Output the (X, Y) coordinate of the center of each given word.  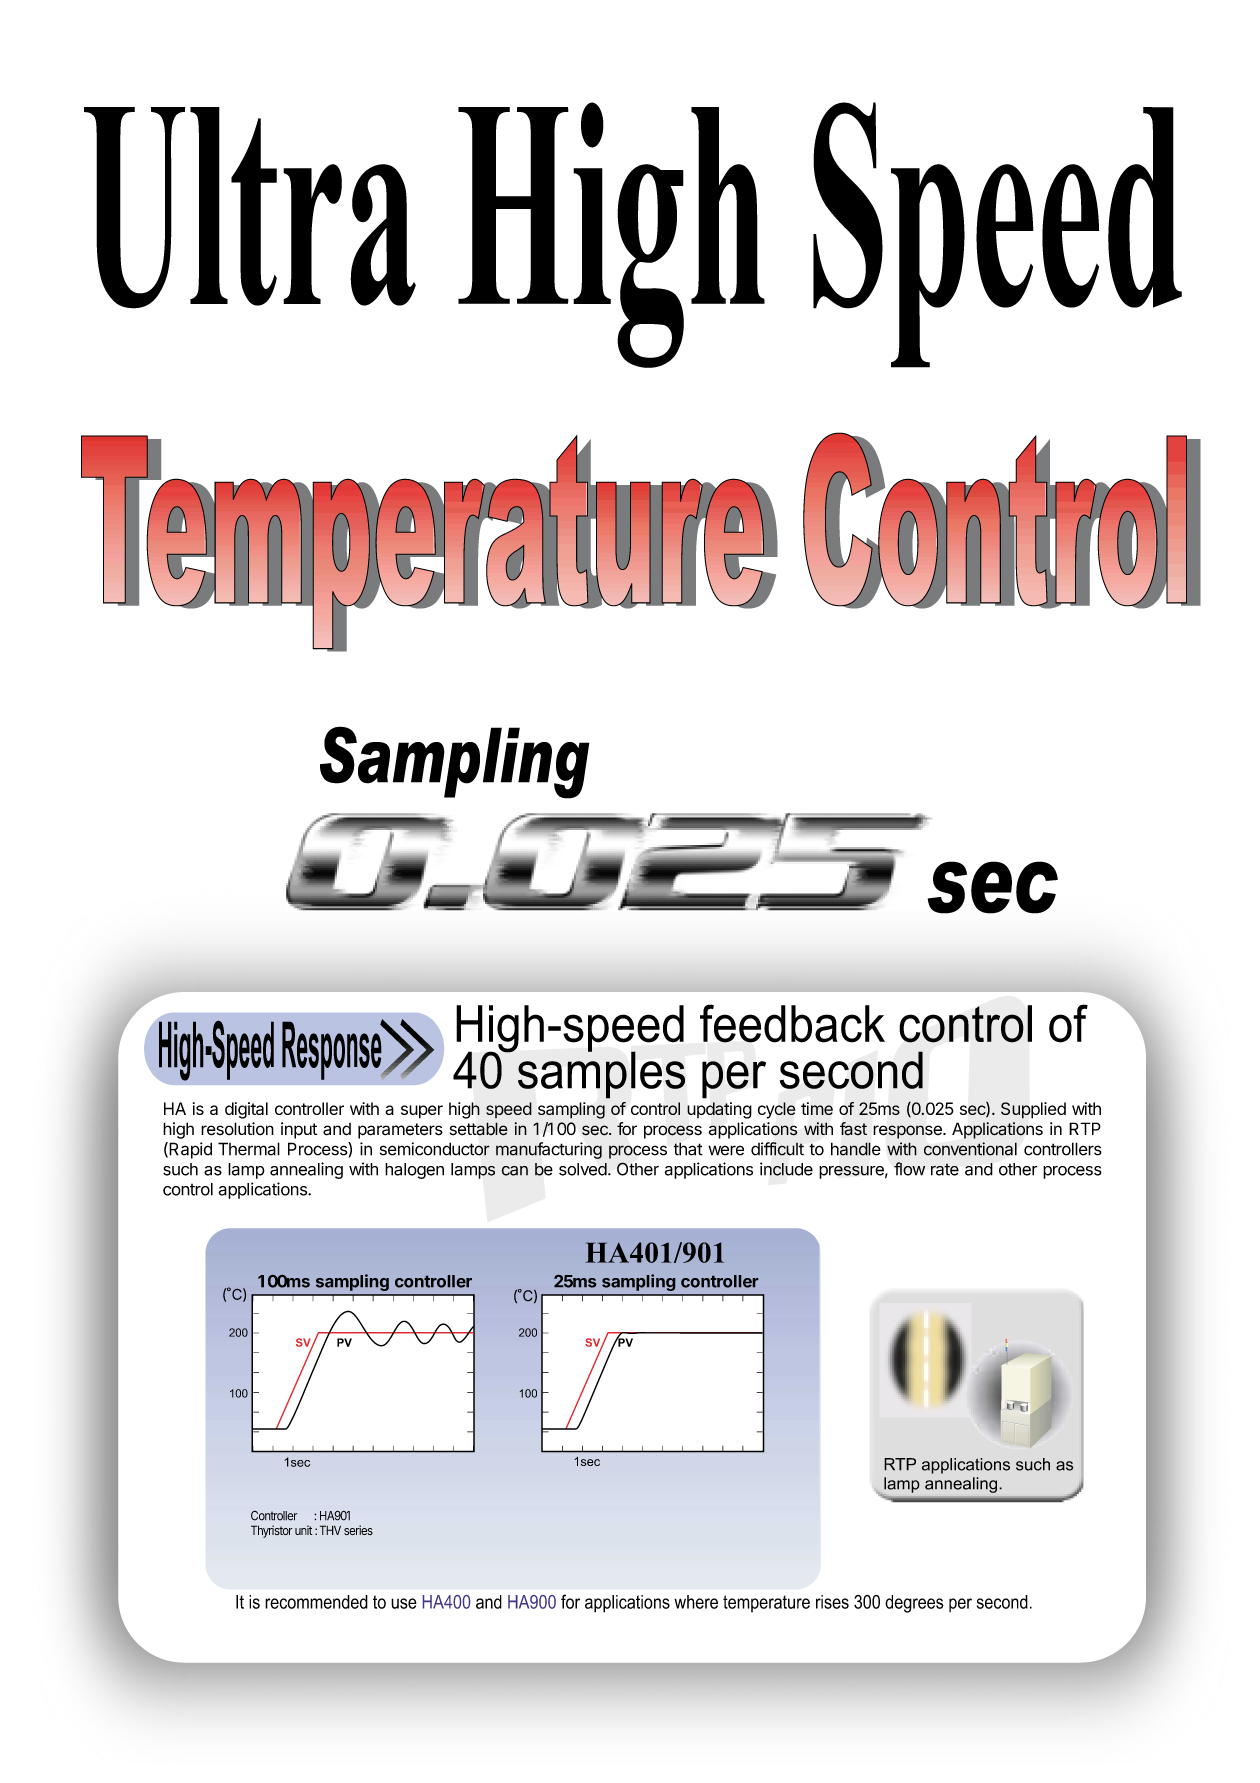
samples (600, 1074)
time (817, 1108)
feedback (792, 1023)
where (696, 1602)
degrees (914, 1604)
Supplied (1033, 1110)
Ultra (250, 208)
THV (330, 1530)
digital (246, 1110)
